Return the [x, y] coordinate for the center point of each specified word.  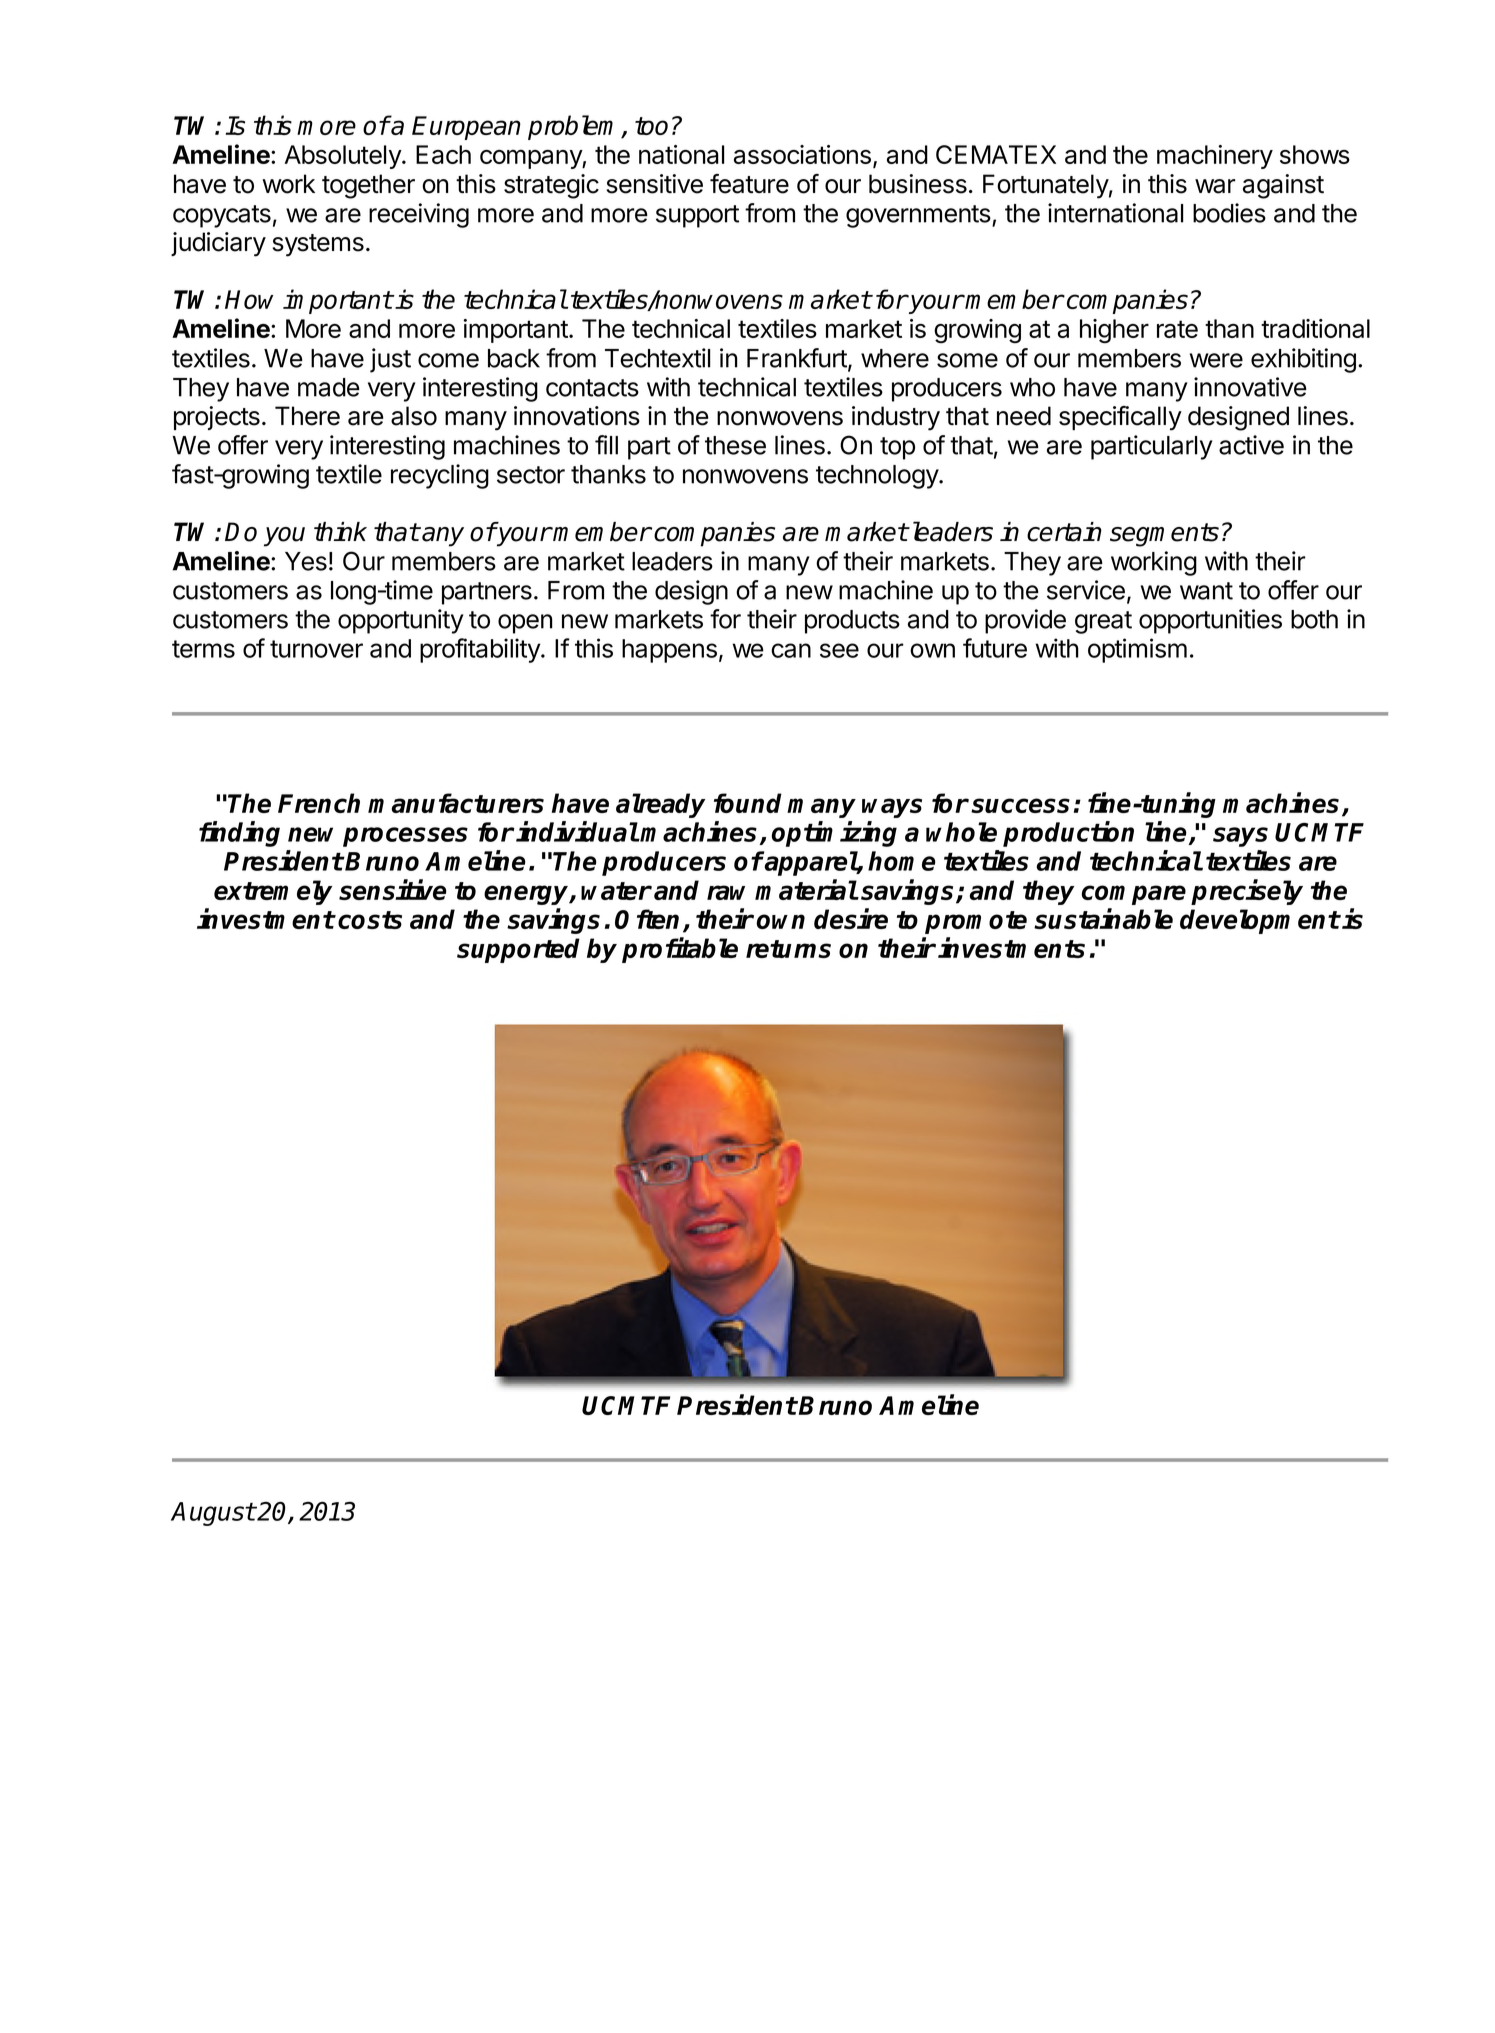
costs [370, 920]
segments [1164, 535]
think [340, 531]
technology [878, 477]
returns [788, 949]
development [1260, 921]
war [1215, 186]
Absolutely [344, 157]
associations [802, 154]
